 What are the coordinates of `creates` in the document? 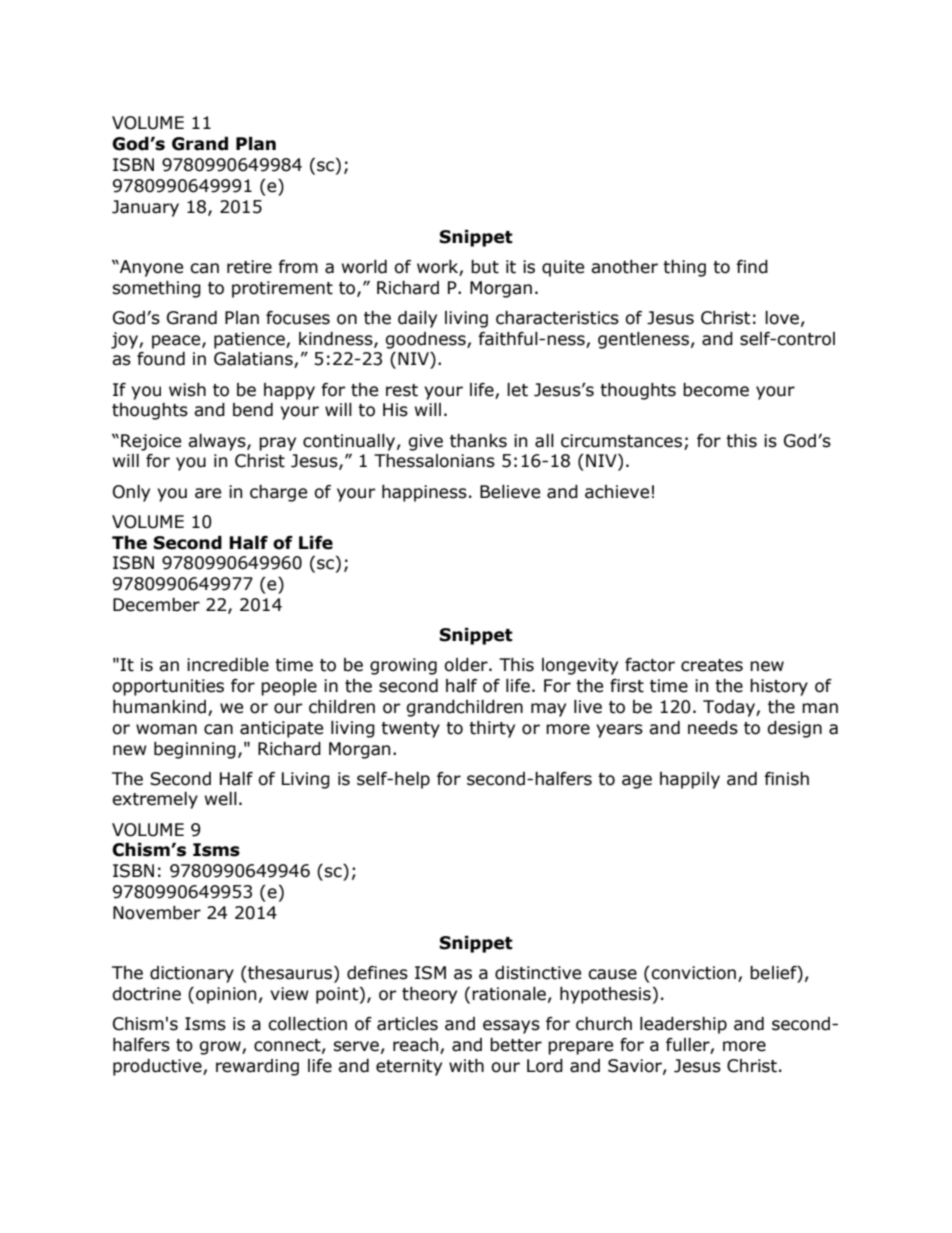 It's located at (712, 665).
